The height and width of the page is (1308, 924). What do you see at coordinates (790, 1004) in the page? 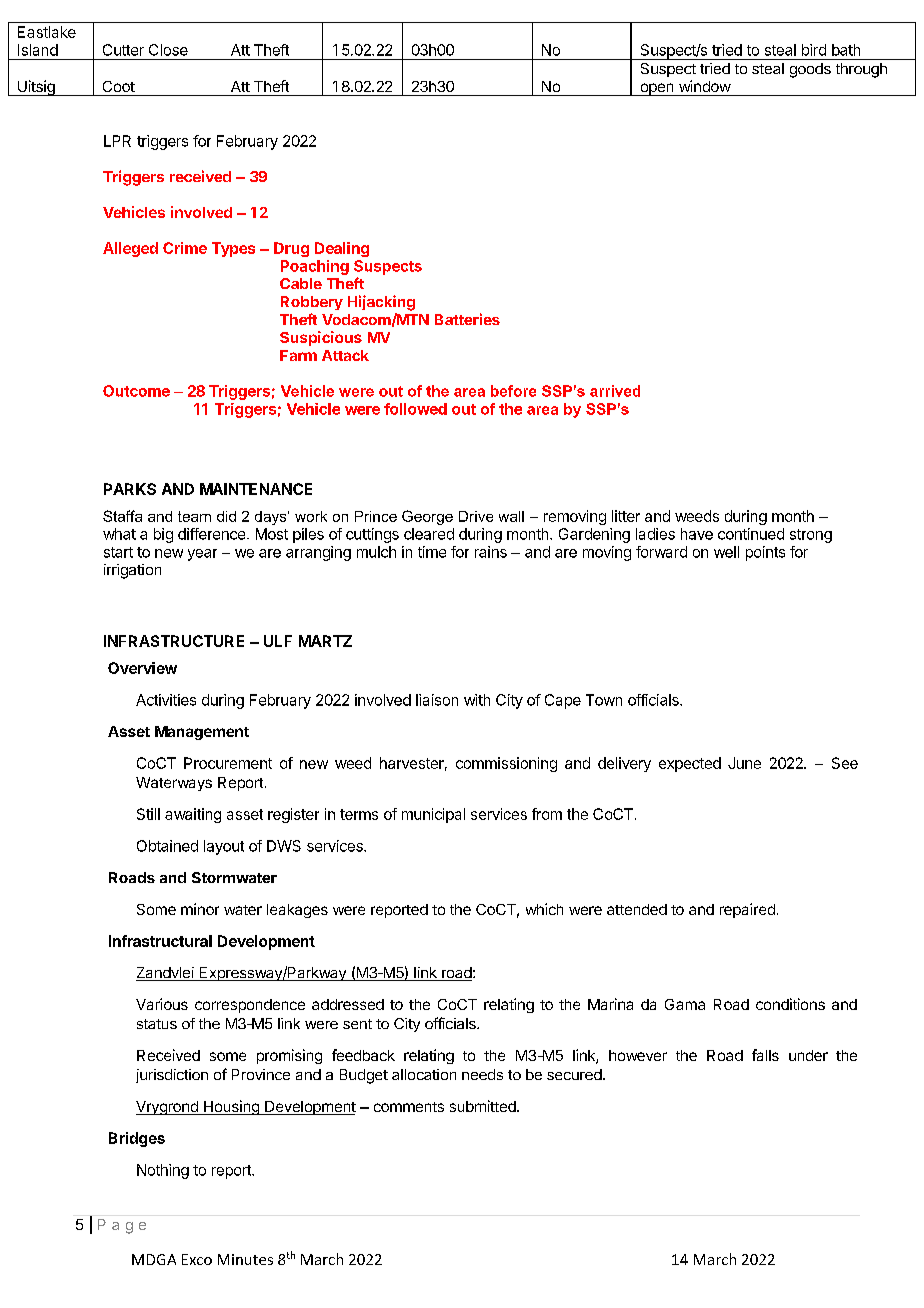
I see `conditions` at bounding box center [790, 1004].
